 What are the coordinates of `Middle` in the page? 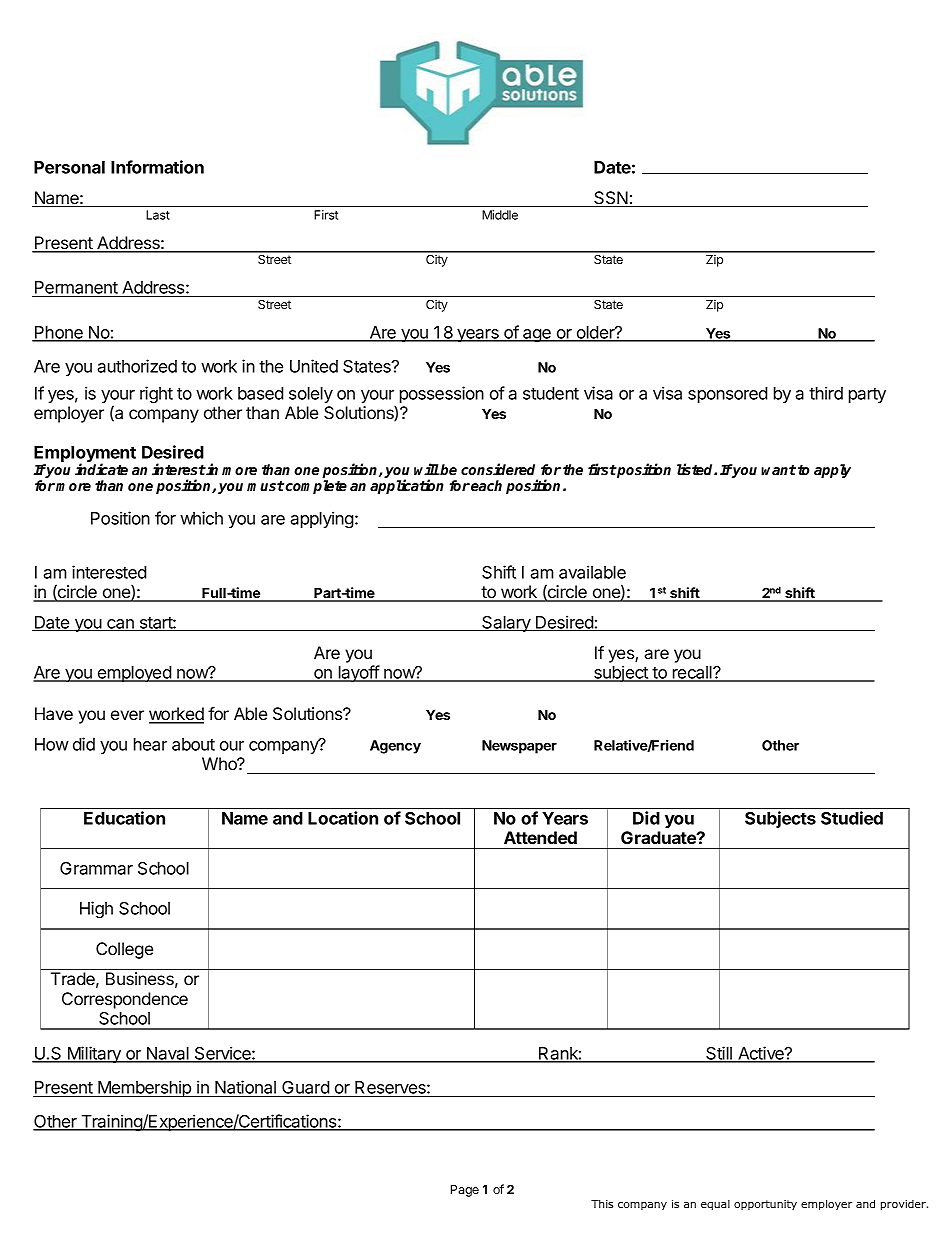 It's located at (500, 215).
